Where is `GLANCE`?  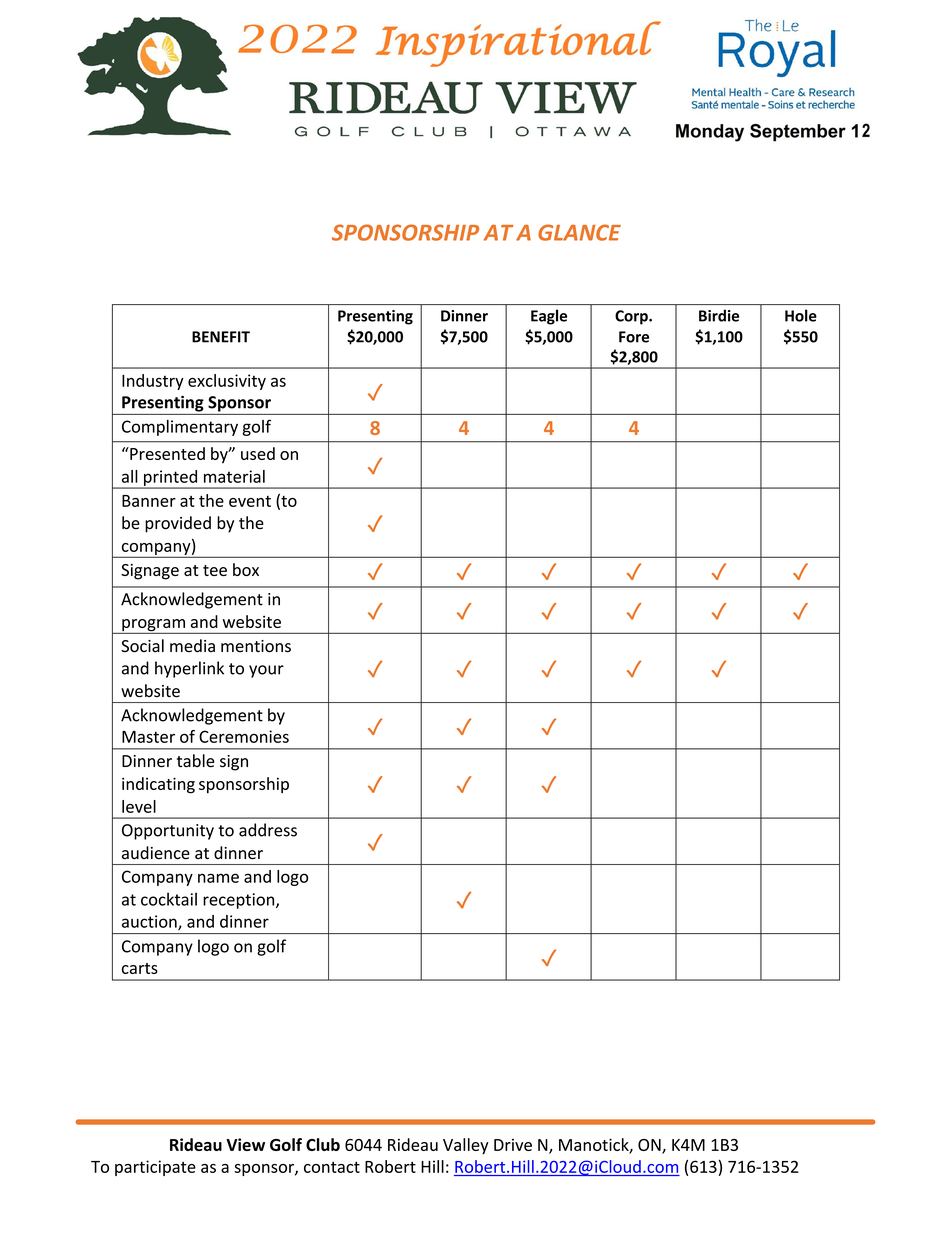 GLANCE is located at coordinates (579, 232).
